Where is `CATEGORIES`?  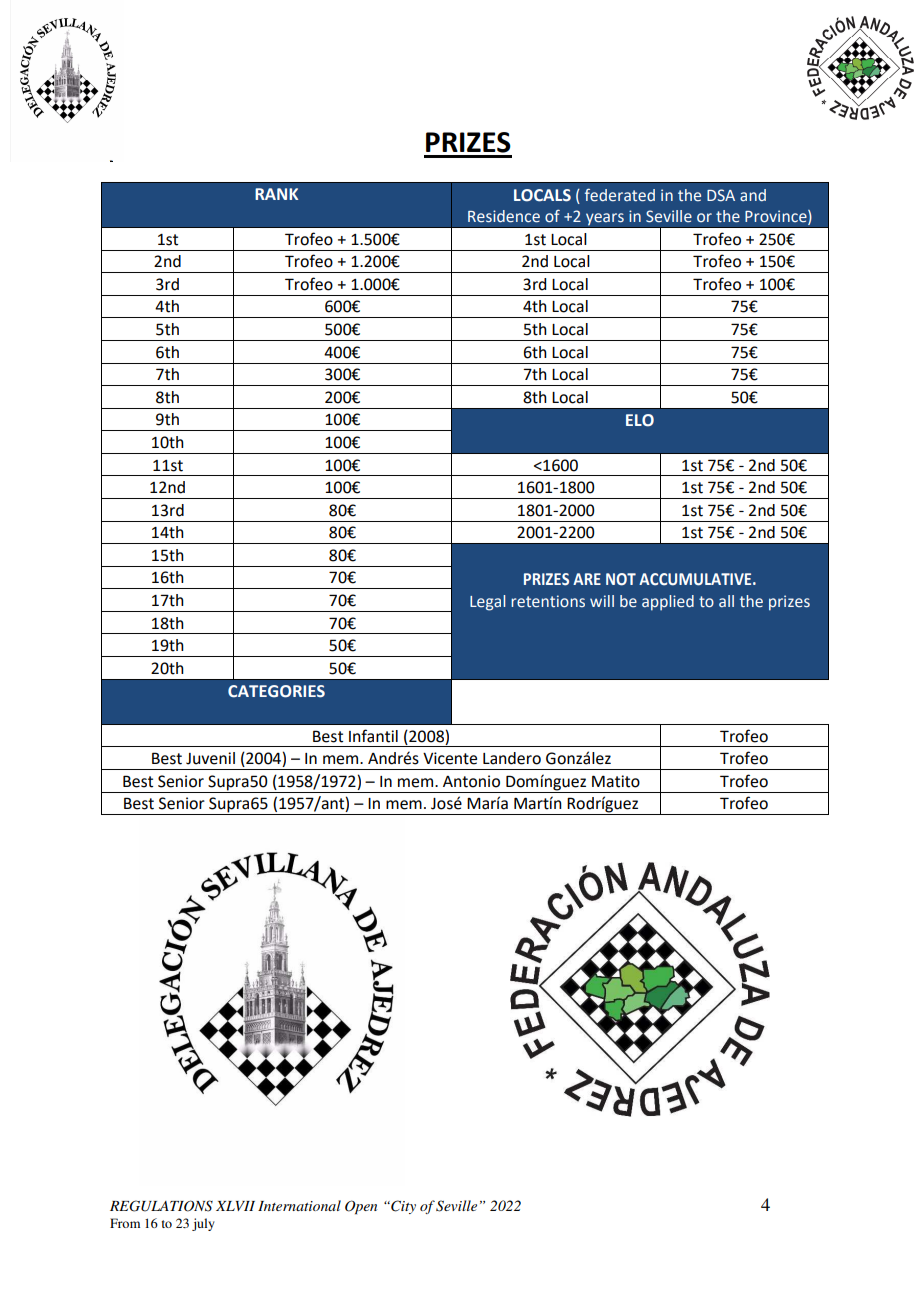
CATEGORIES is located at coordinates (276, 691).
